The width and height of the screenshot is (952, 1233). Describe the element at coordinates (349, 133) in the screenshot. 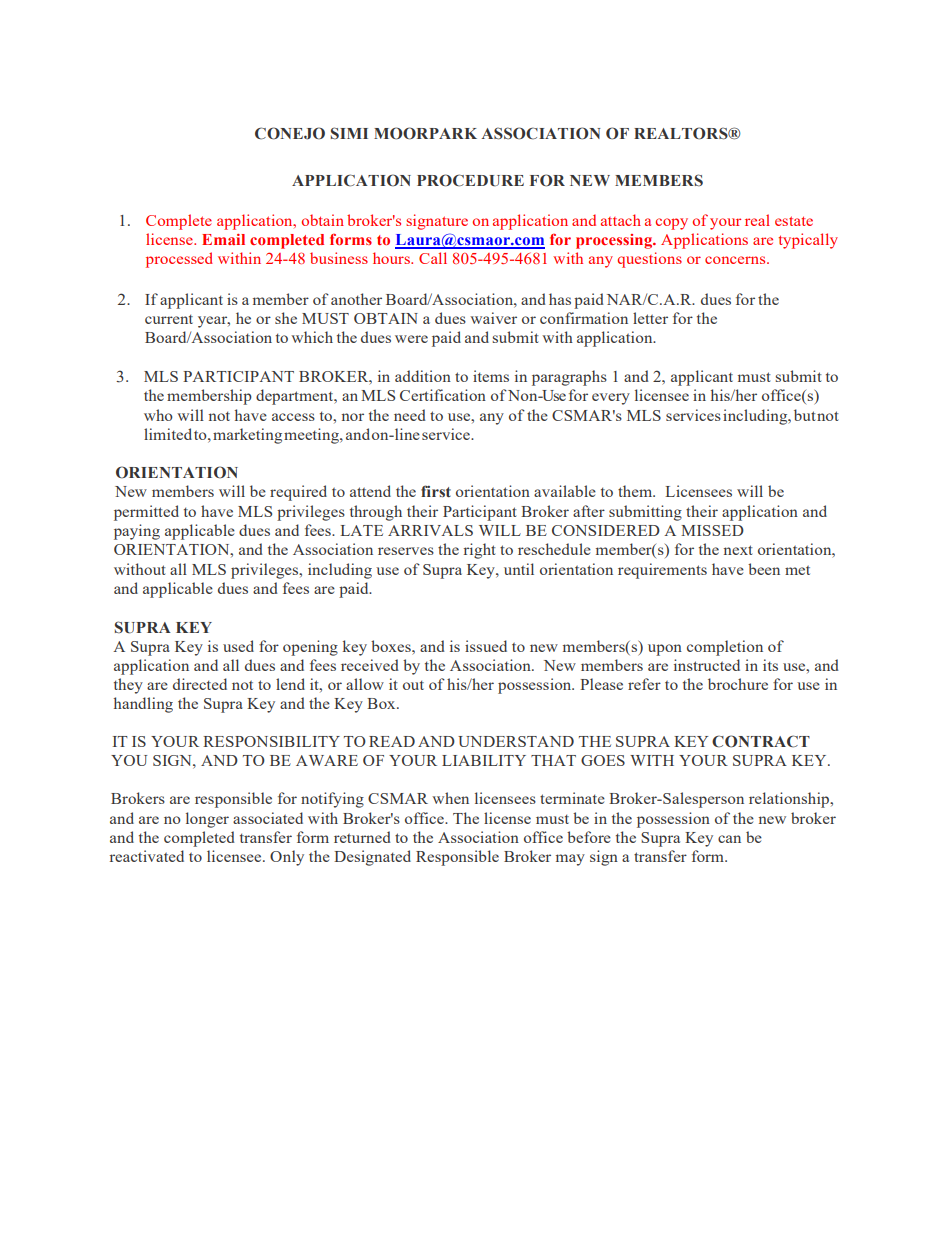

I see `SIMI` at that location.
